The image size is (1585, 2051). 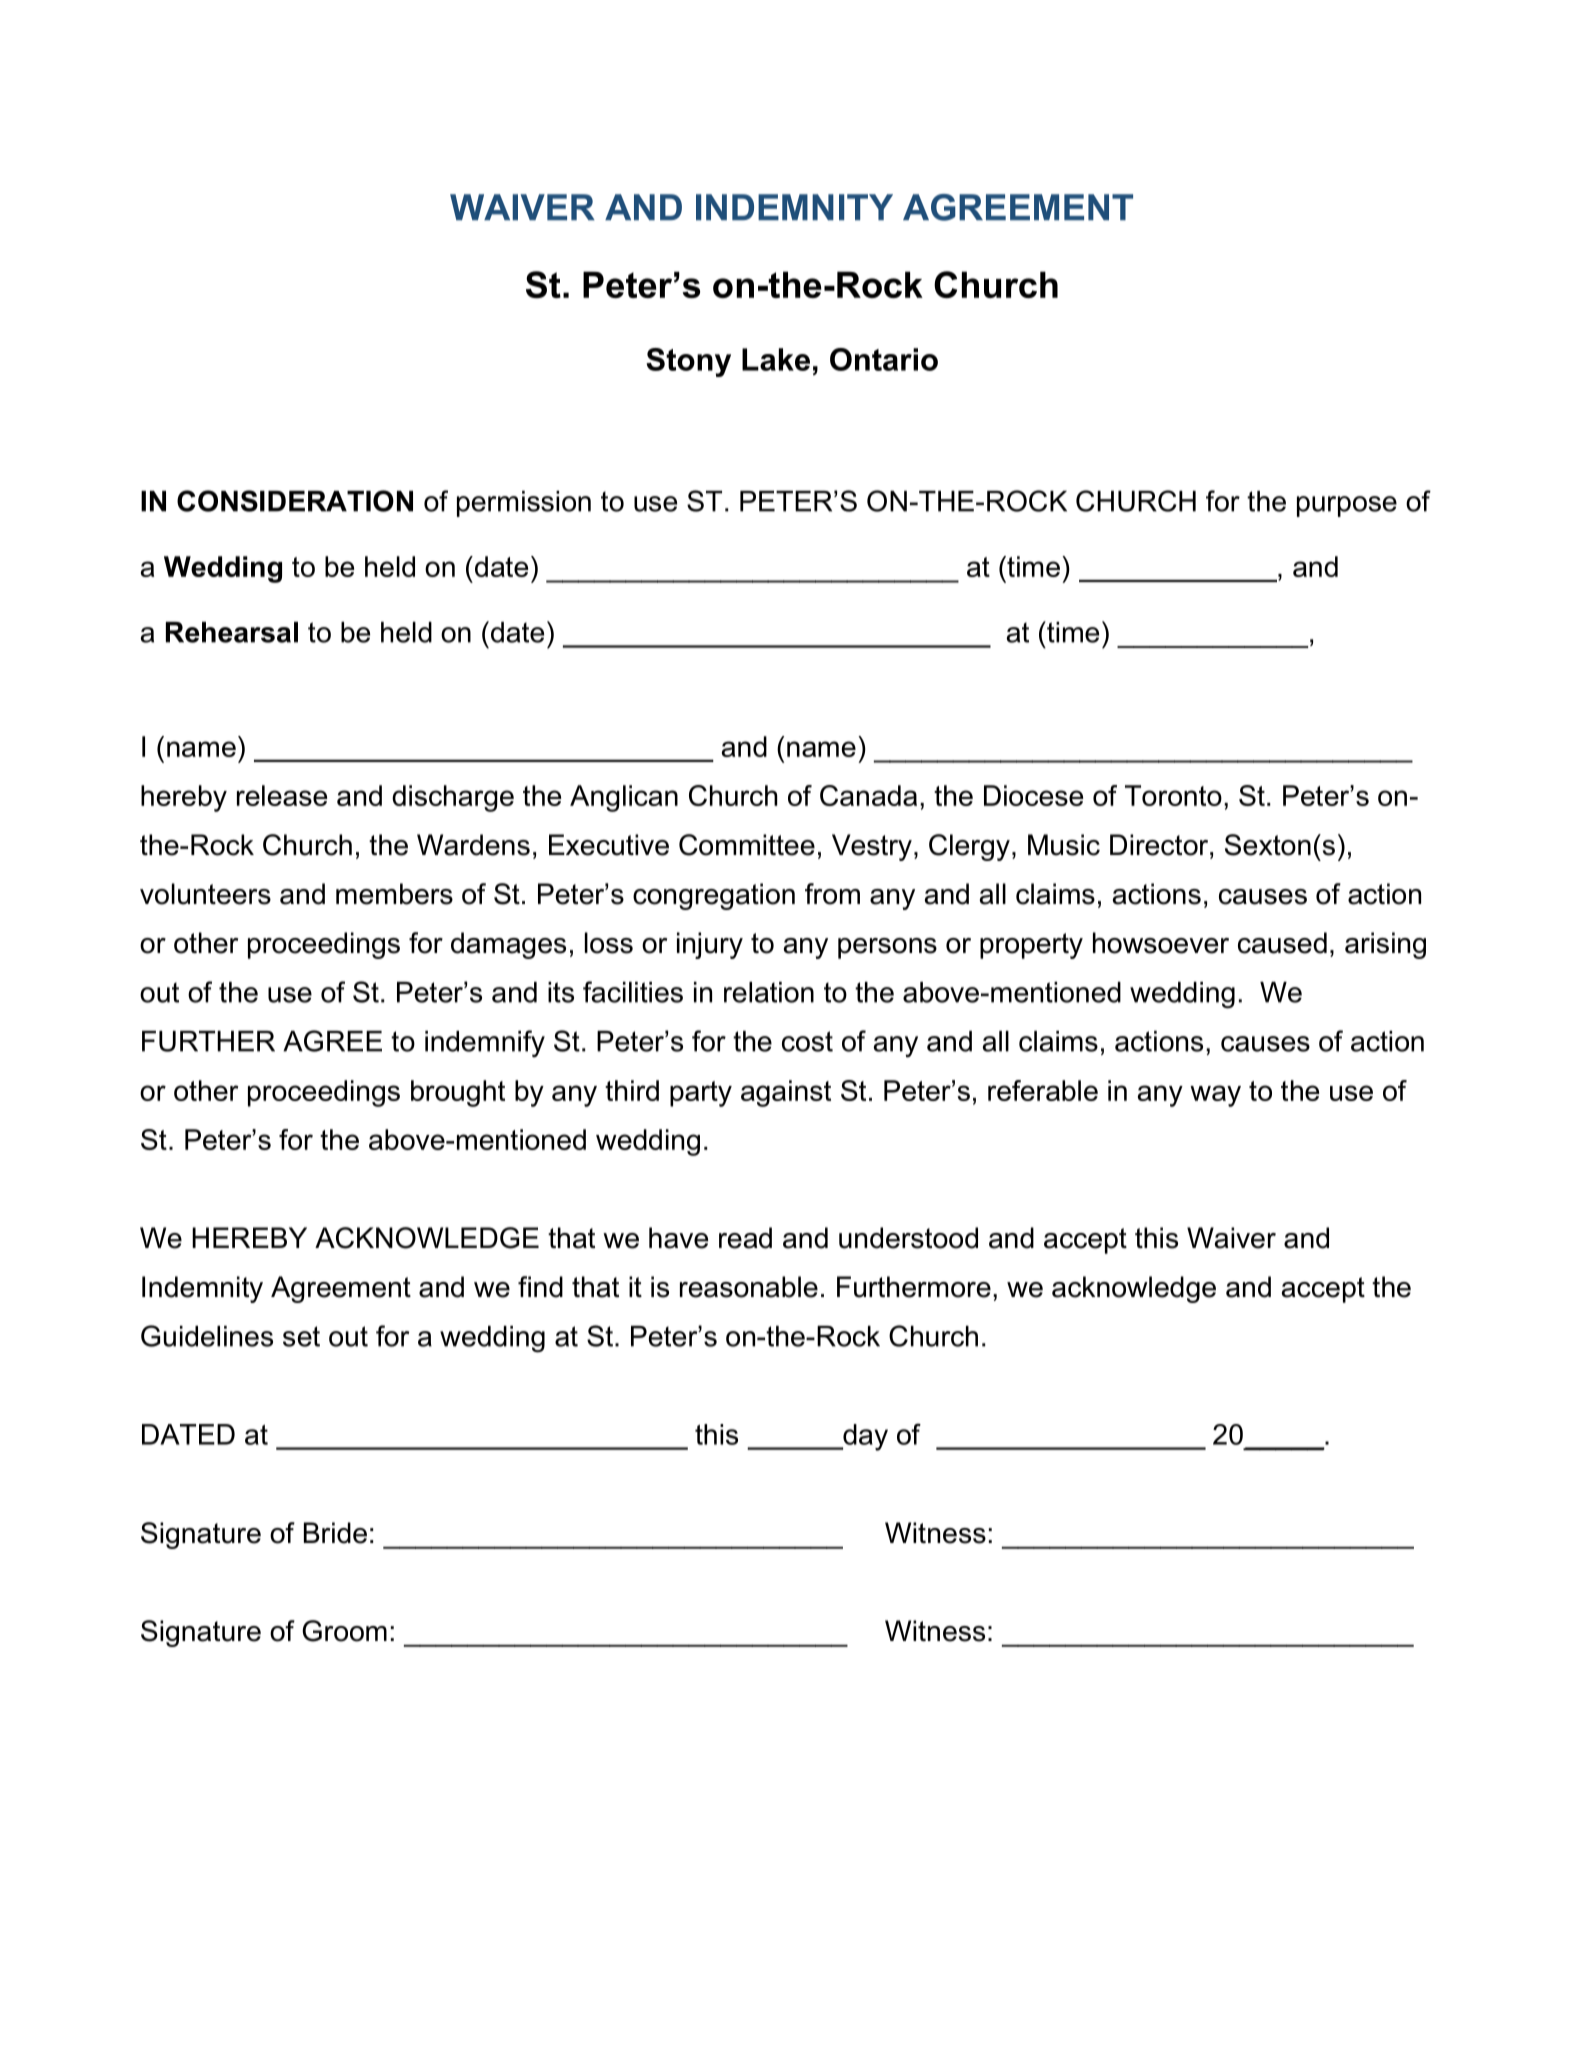 I want to click on caused, so click(x=1282, y=943).
